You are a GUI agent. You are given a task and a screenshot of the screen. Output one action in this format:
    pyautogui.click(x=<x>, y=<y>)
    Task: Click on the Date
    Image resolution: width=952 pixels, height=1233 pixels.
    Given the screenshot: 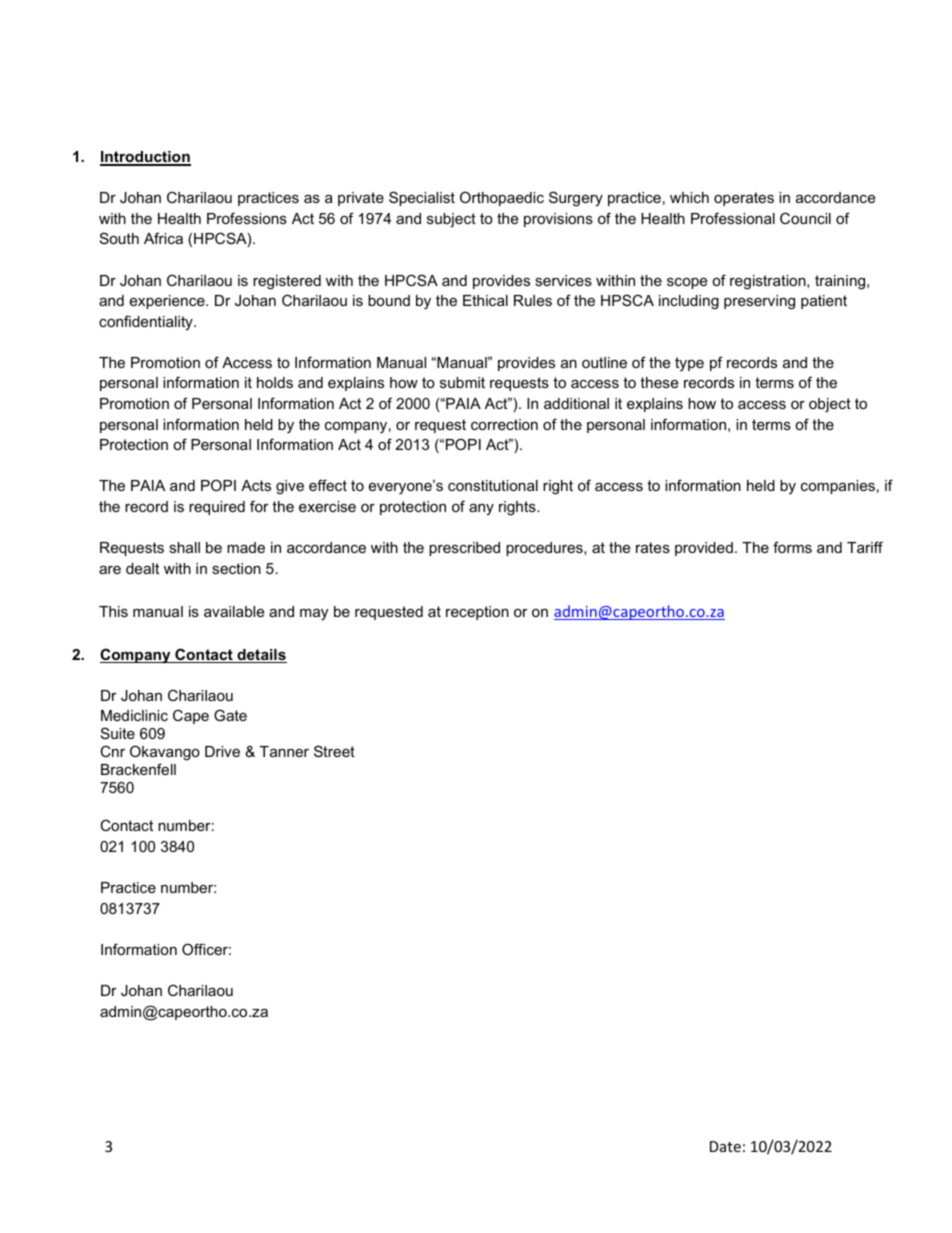 What is the action you would take?
    pyautogui.click(x=725, y=1146)
